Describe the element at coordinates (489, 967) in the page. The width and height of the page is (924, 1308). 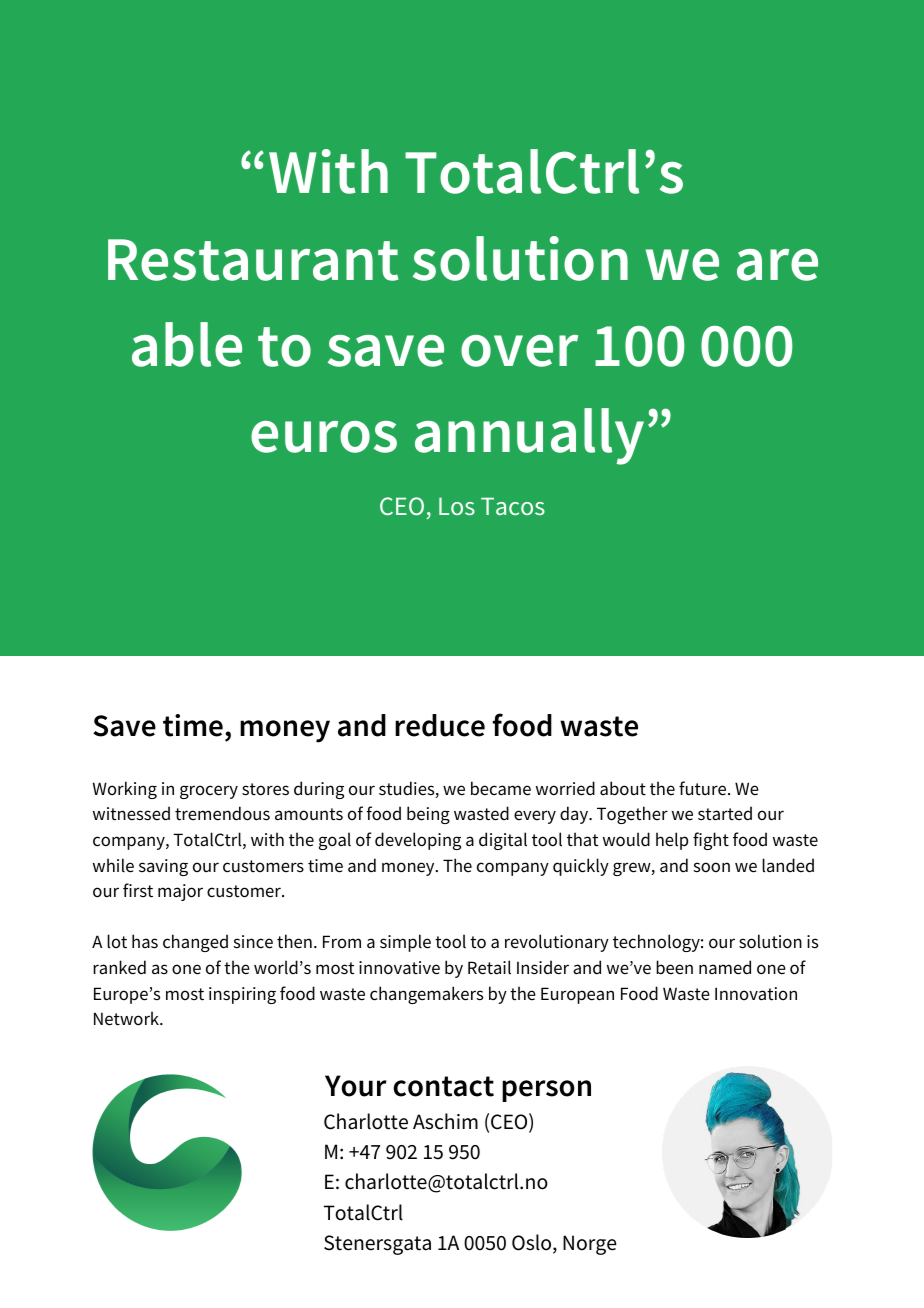
I see `Retail` at that location.
